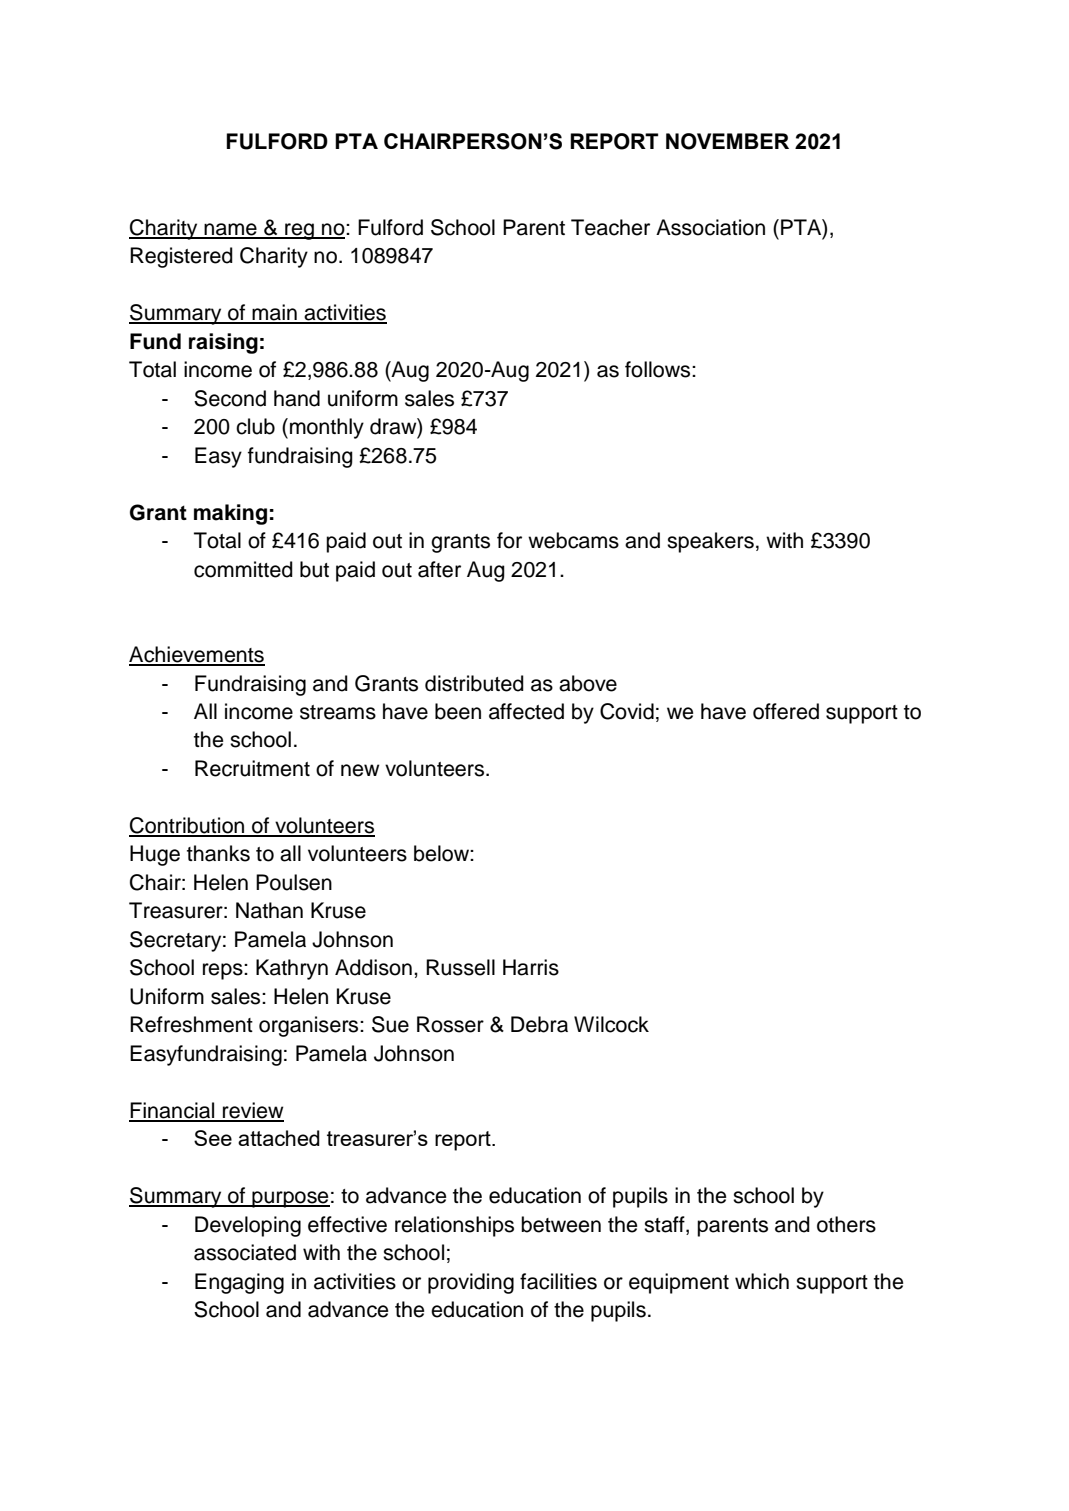 Image resolution: width=1069 pixels, height=1511 pixels. What do you see at coordinates (610, 227) in the image?
I see `Teacher` at bounding box center [610, 227].
